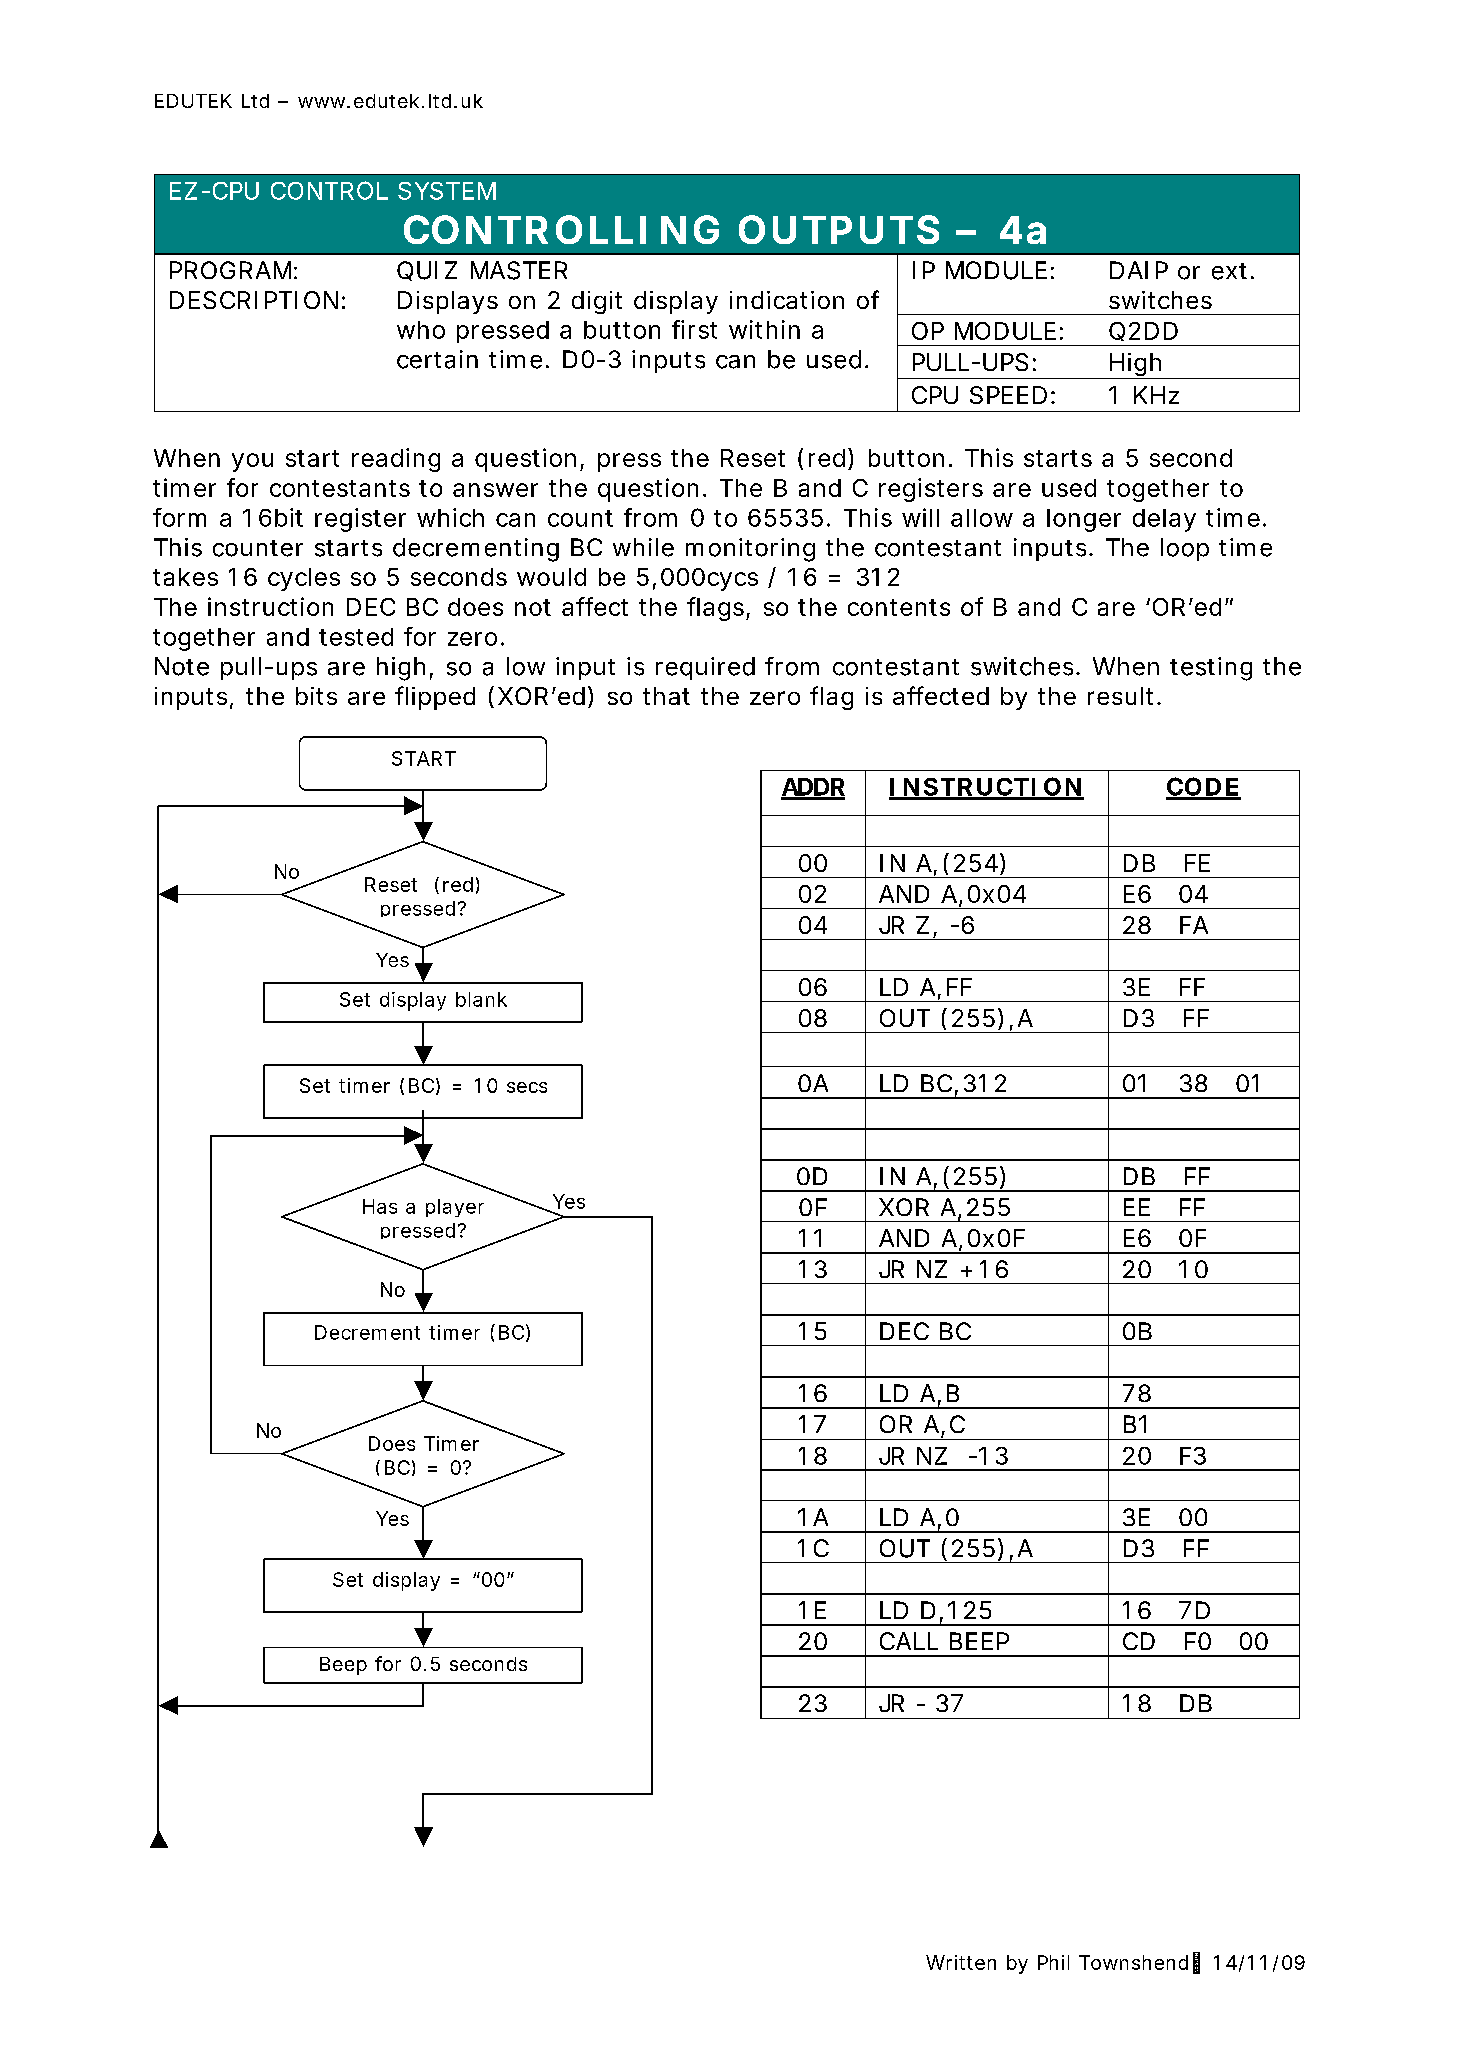  What do you see at coordinates (1120, 696) in the image?
I see `result` at bounding box center [1120, 696].
